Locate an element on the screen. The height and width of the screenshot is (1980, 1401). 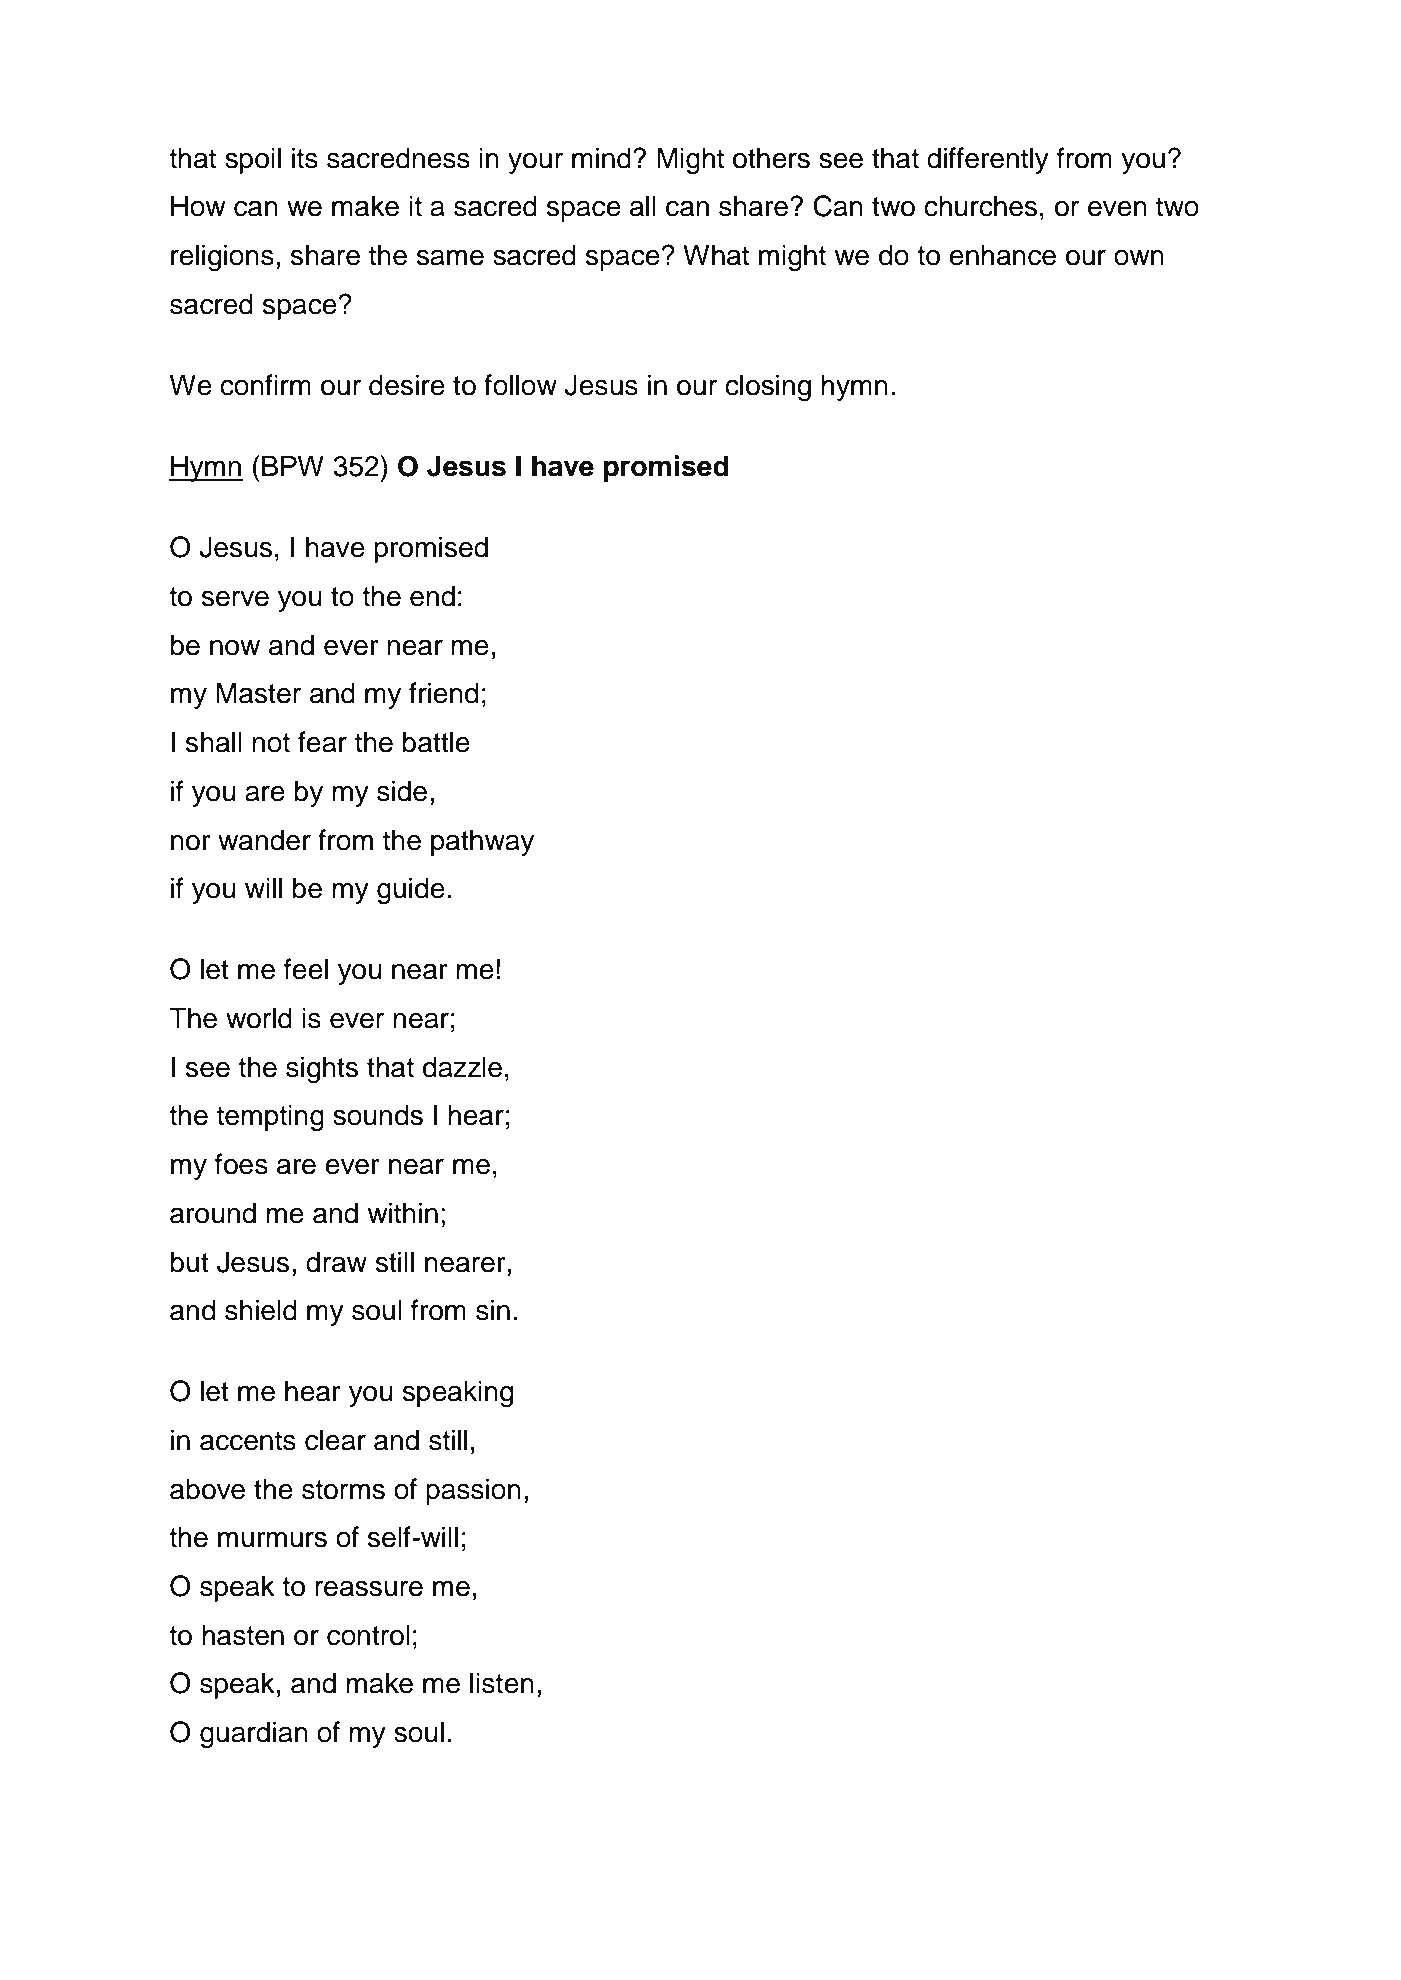
serve is located at coordinates (235, 599).
